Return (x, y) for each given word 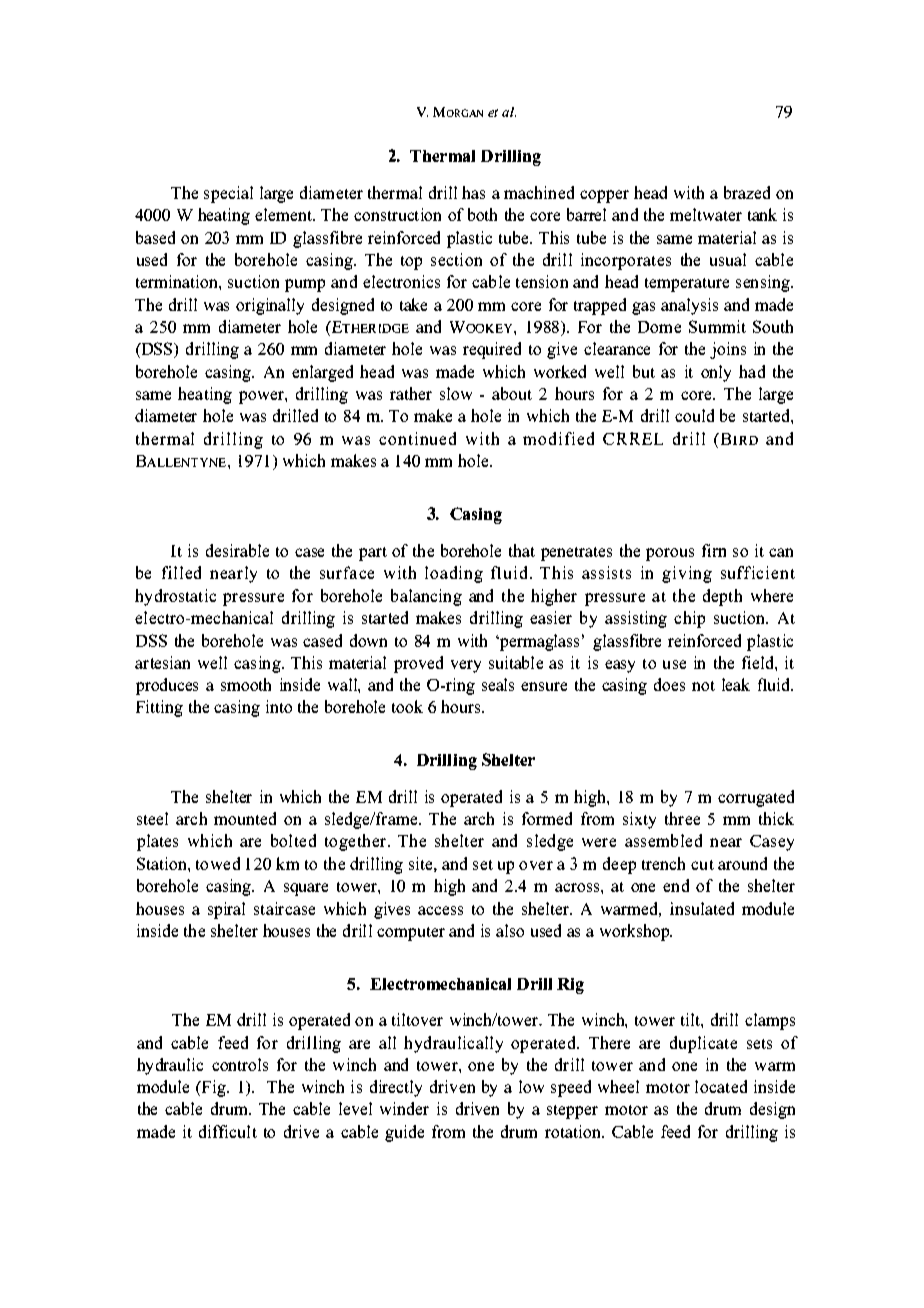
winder (404, 1108)
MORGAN (458, 112)
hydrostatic (175, 597)
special (228, 194)
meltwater (706, 214)
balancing (426, 597)
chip (689, 619)
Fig (215, 1088)
